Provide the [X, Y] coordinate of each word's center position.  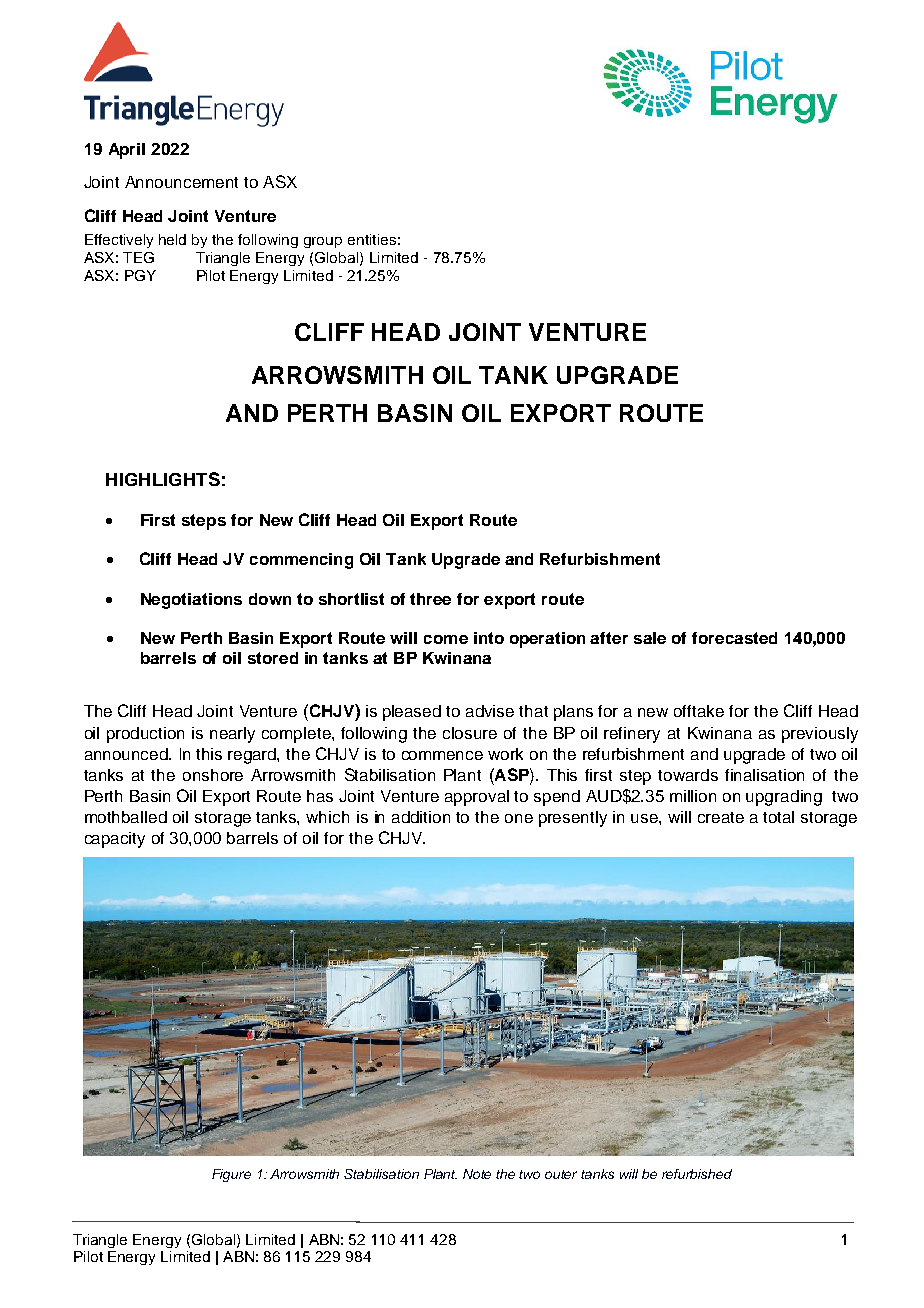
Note [477, 1174]
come [446, 639]
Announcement [181, 182]
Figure [231, 1175]
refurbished [697, 1174]
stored [273, 658]
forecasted [734, 638]
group [323, 242]
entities [372, 239]
